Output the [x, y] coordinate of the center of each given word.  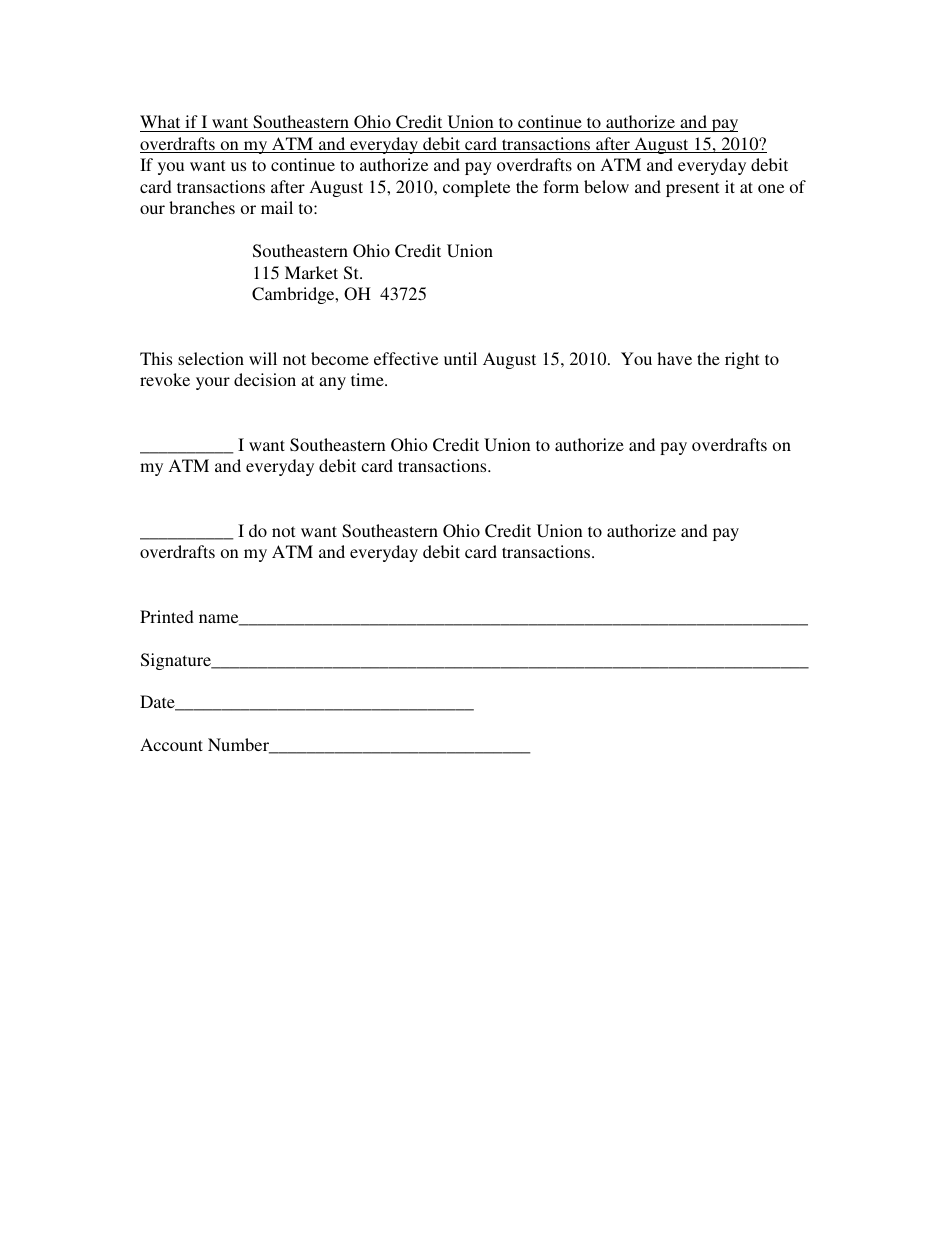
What [161, 123]
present [692, 189]
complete [476, 188]
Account [171, 744]
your [213, 383]
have [674, 358]
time [368, 379]
